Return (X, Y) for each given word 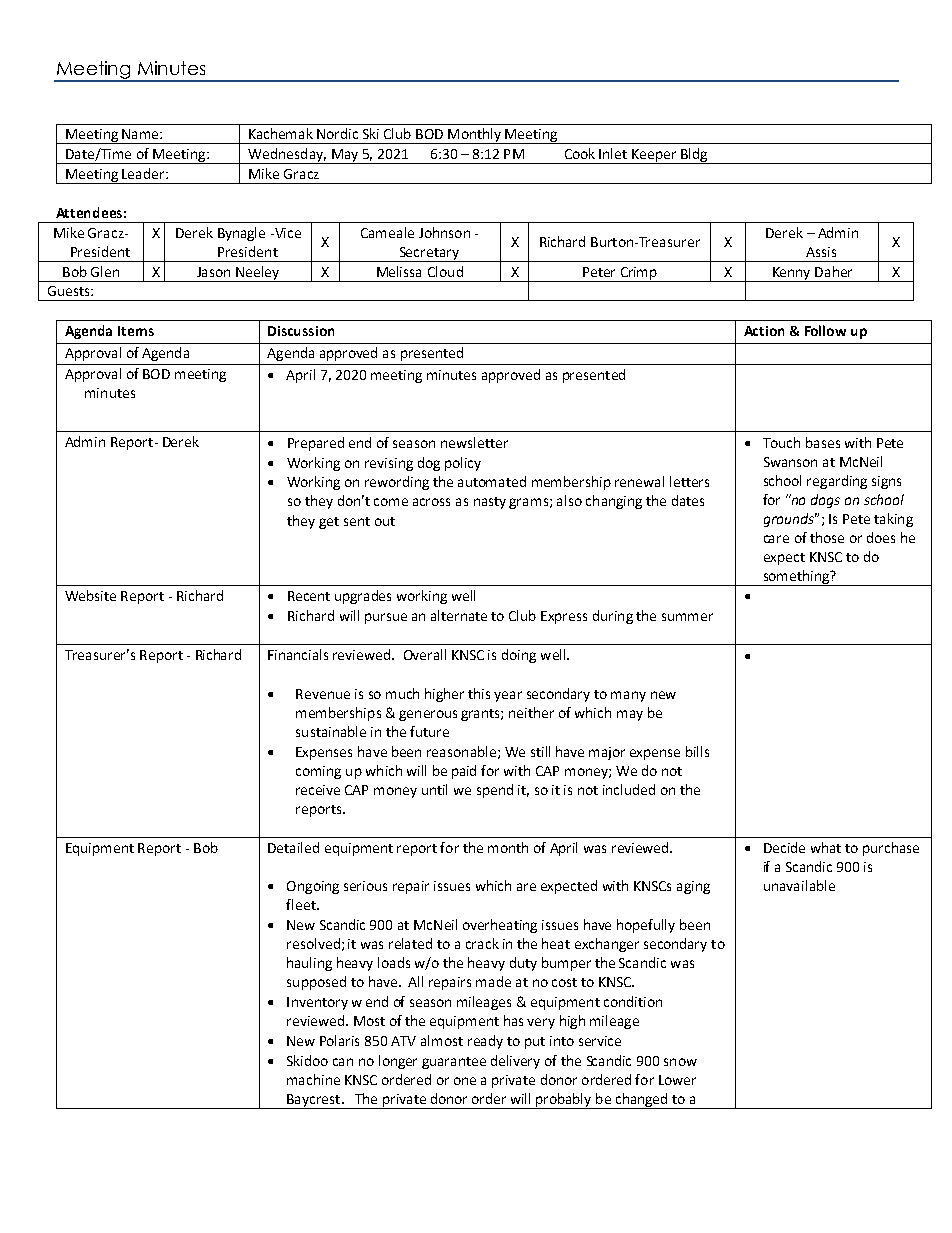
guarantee (454, 1063)
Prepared (316, 444)
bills (697, 751)
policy (463, 464)
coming (318, 772)
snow (680, 1062)
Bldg (694, 156)
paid (464, 772)
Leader (144, 173)
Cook (580, 153)
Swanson (790, 462)
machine (313, 1079)
